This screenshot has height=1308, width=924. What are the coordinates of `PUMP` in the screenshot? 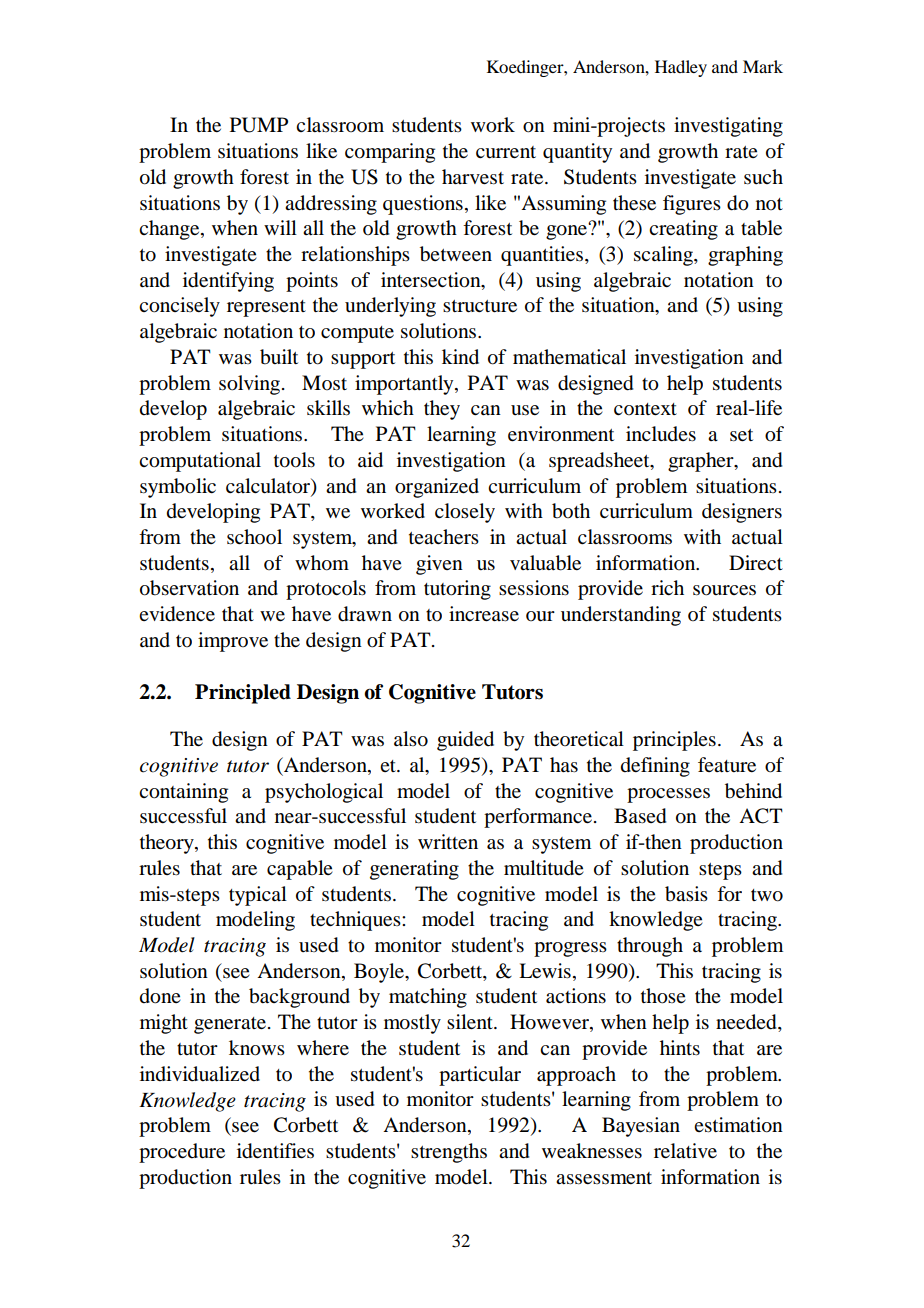 It's located at (259, 125).
